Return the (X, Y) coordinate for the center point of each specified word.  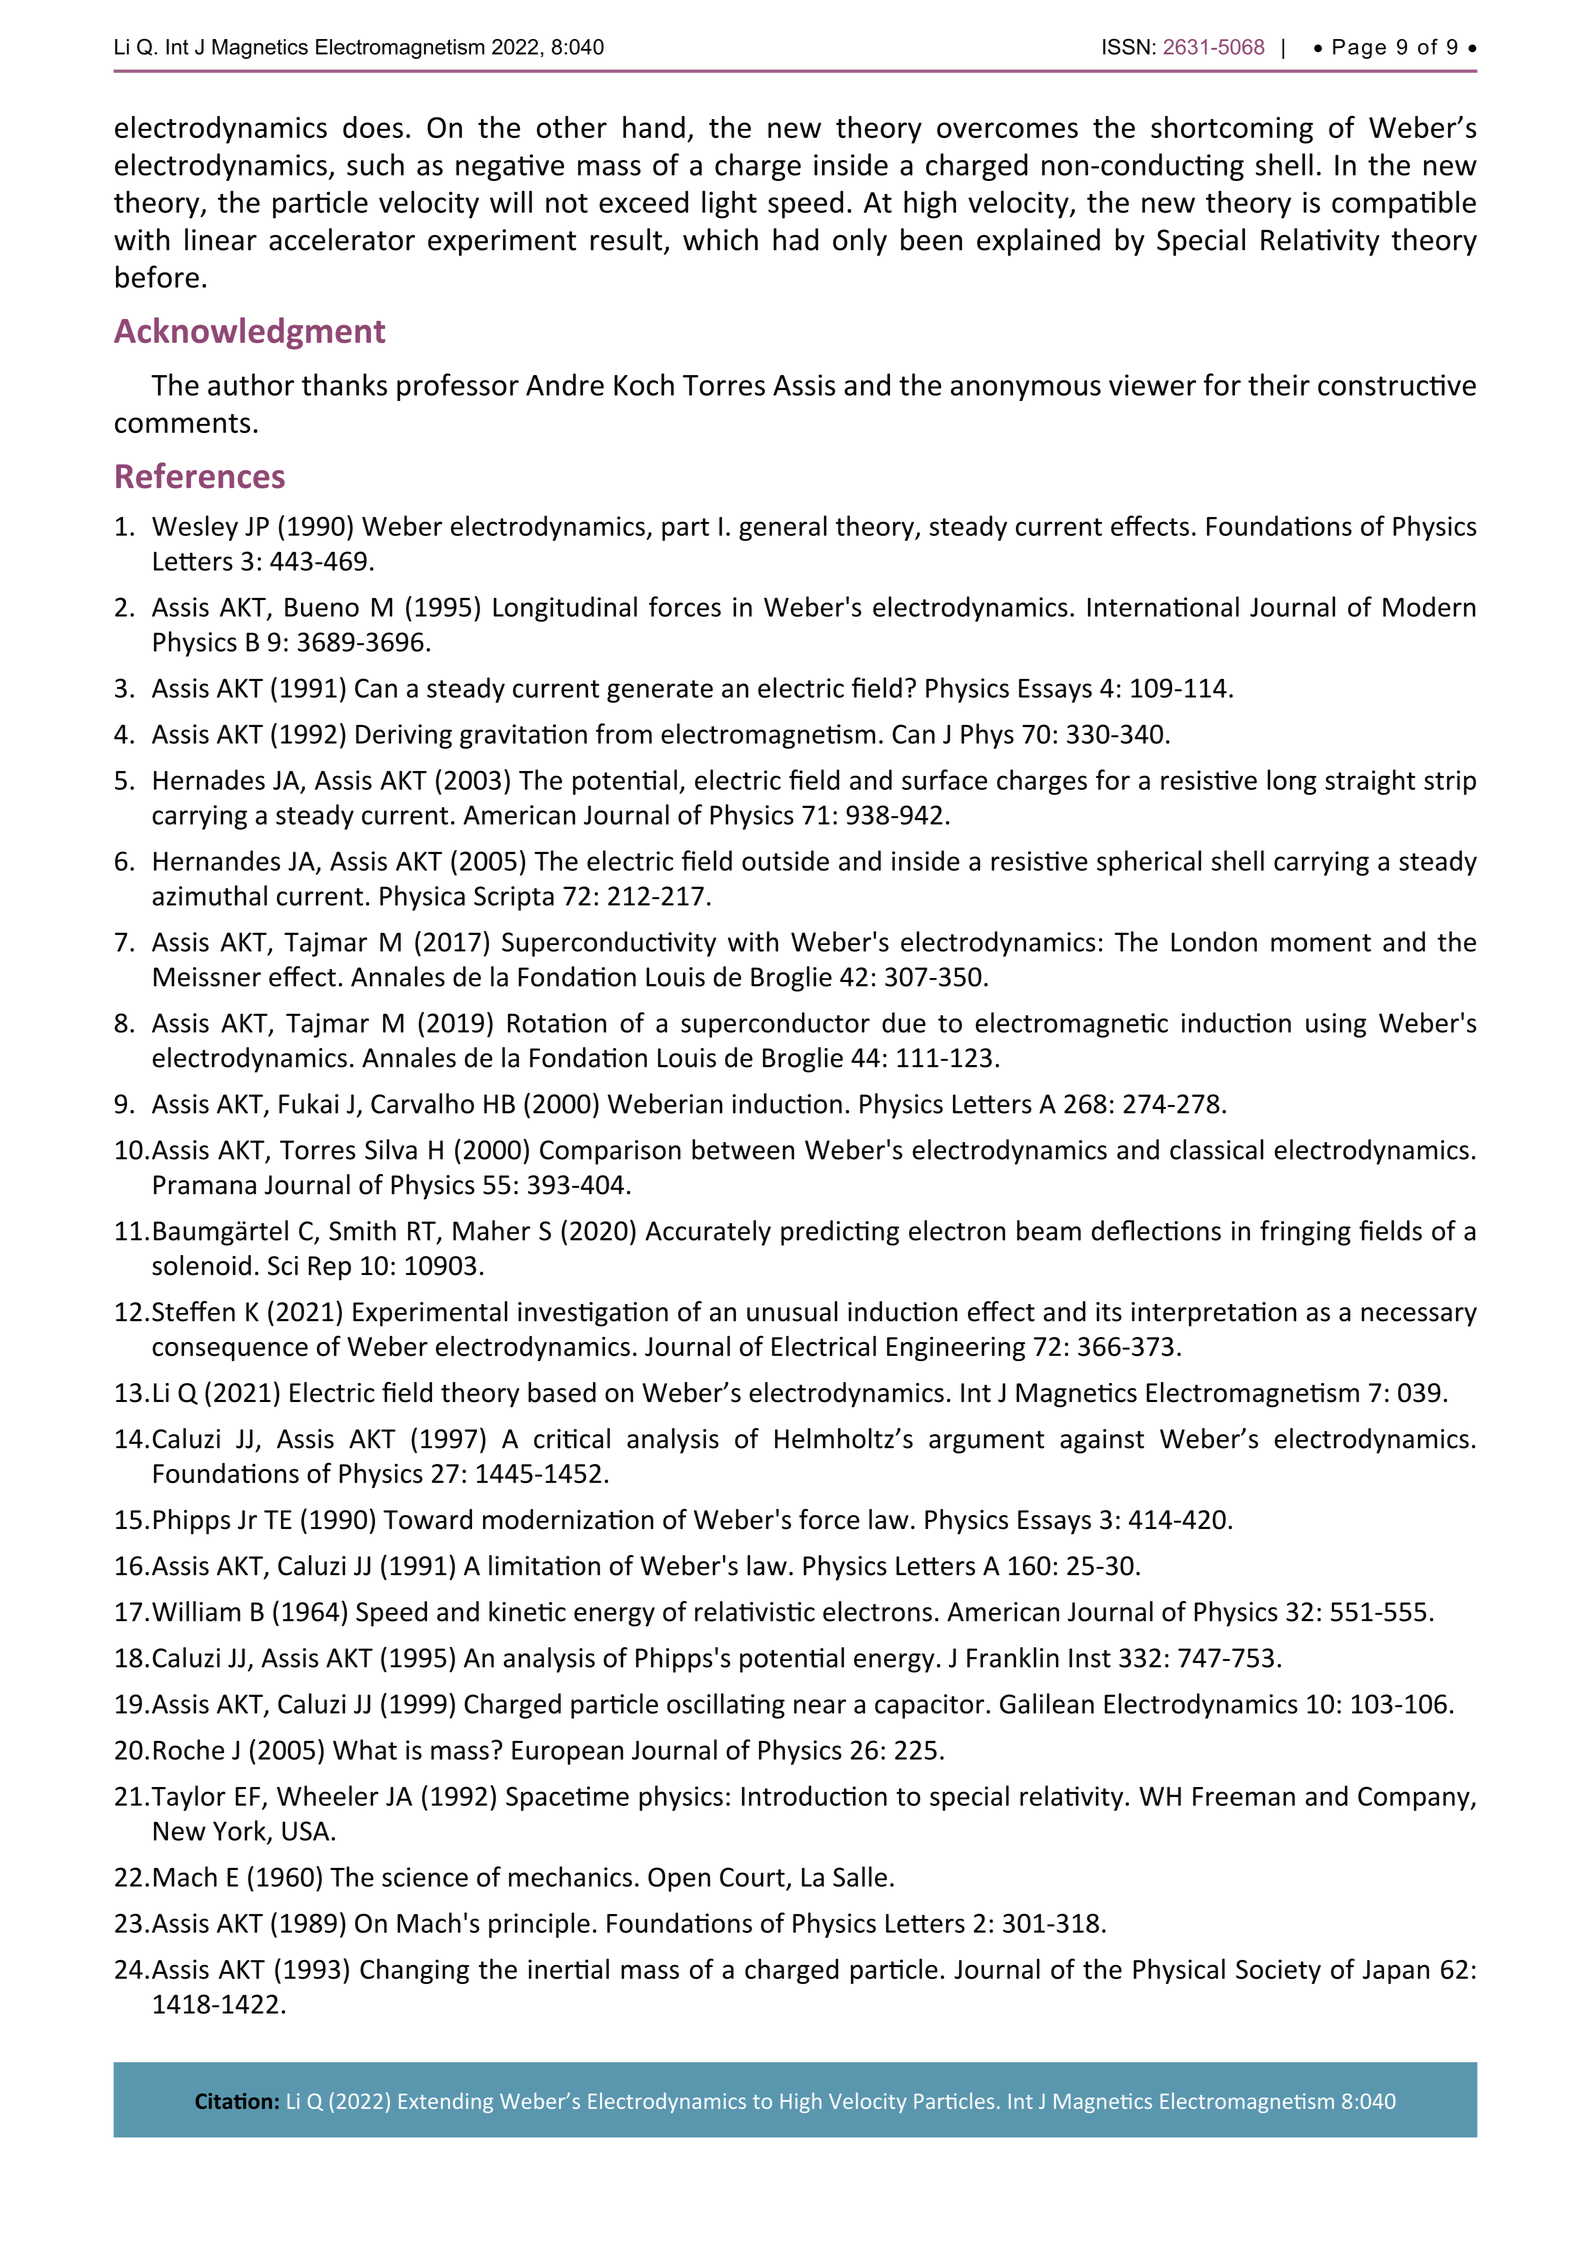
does (373, 127)
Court (752, 1877)
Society (1278, 1971)
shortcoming (1232, 130)
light (729, 204)
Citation (233, 2101)
